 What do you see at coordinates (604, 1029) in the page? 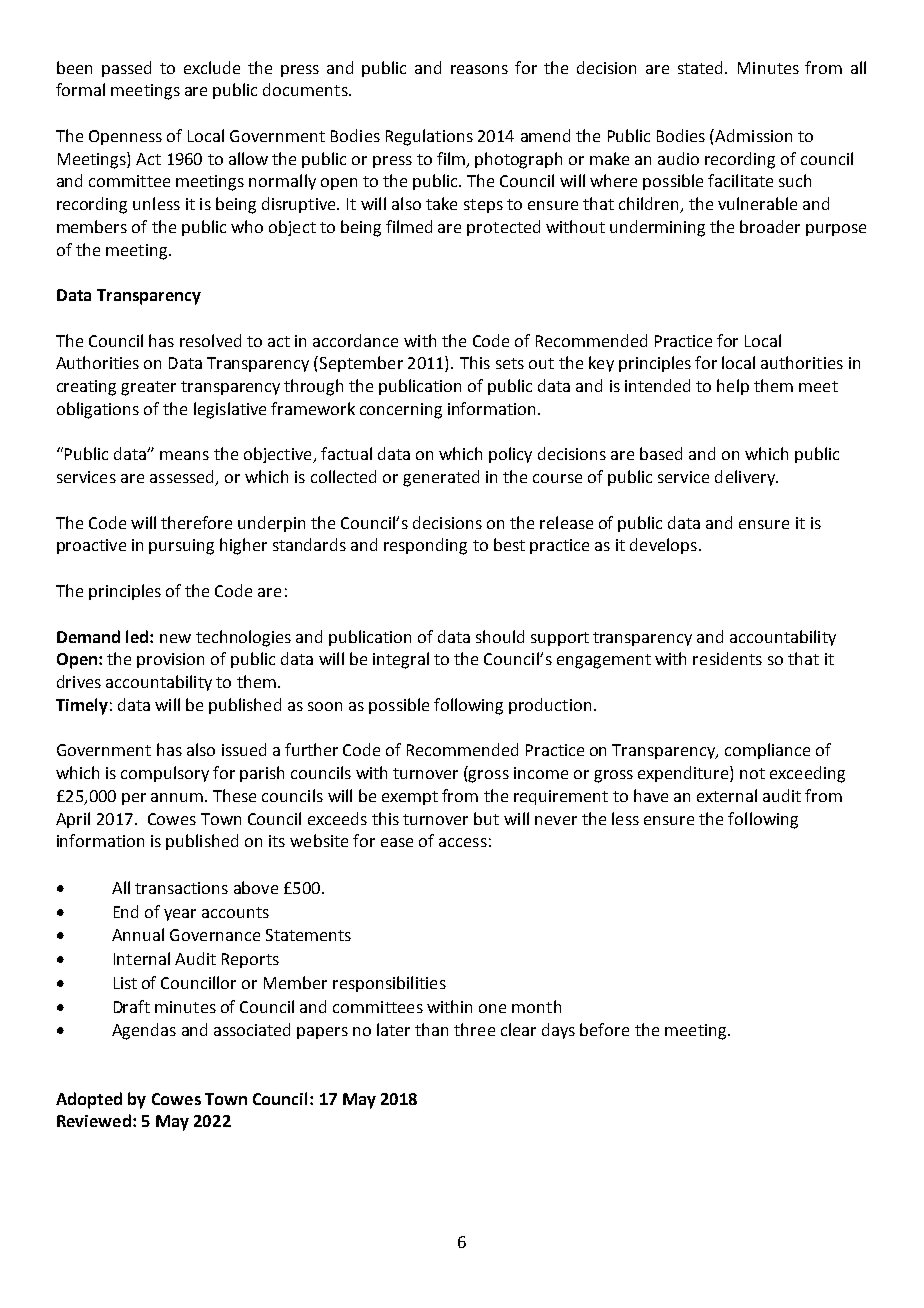
I see `before` at bounding box center [604, 1029].
